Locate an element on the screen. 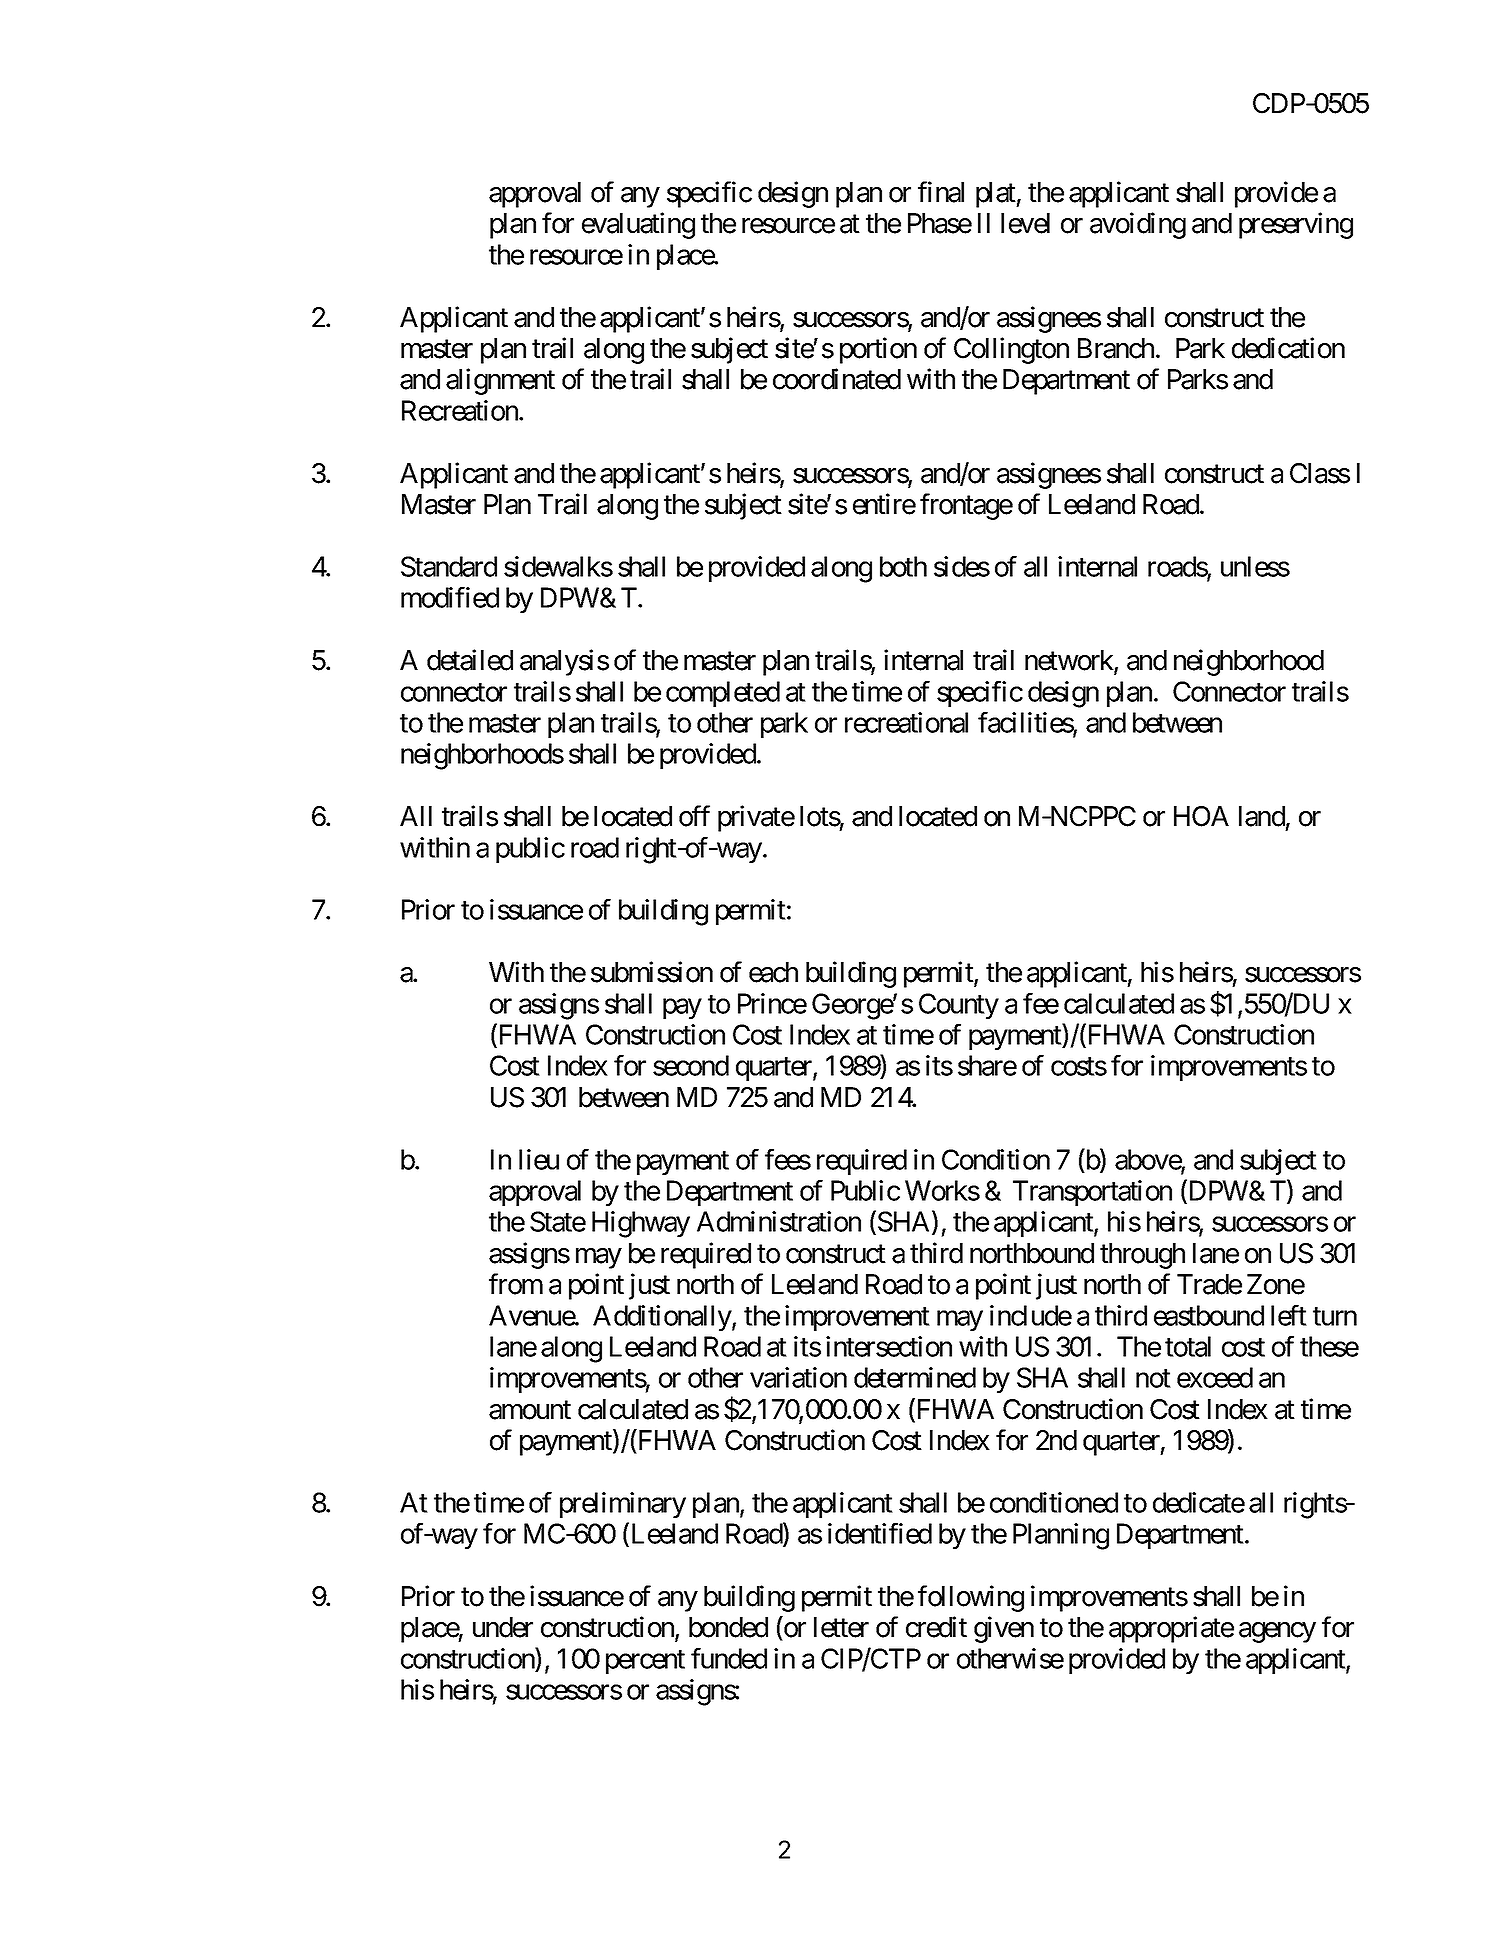 Image resolution: width=1510 pixels, height=1954 pixels. submission is located at coordinates (652, 972).
